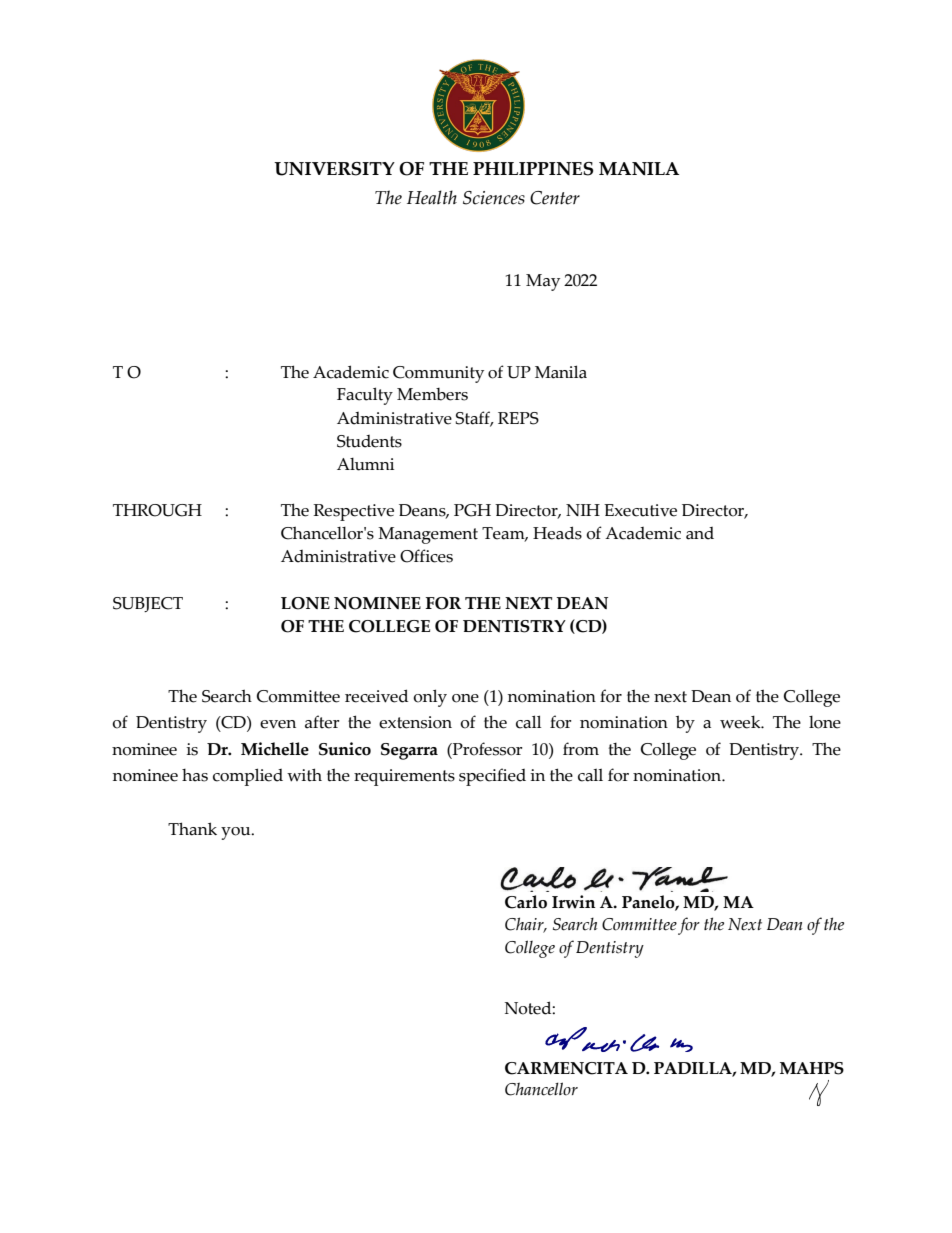 The height and width of the screenshot is (1233, 952). Describe the element at coordinates (555, 198) in the screenshot. I see `Center` at that location.
